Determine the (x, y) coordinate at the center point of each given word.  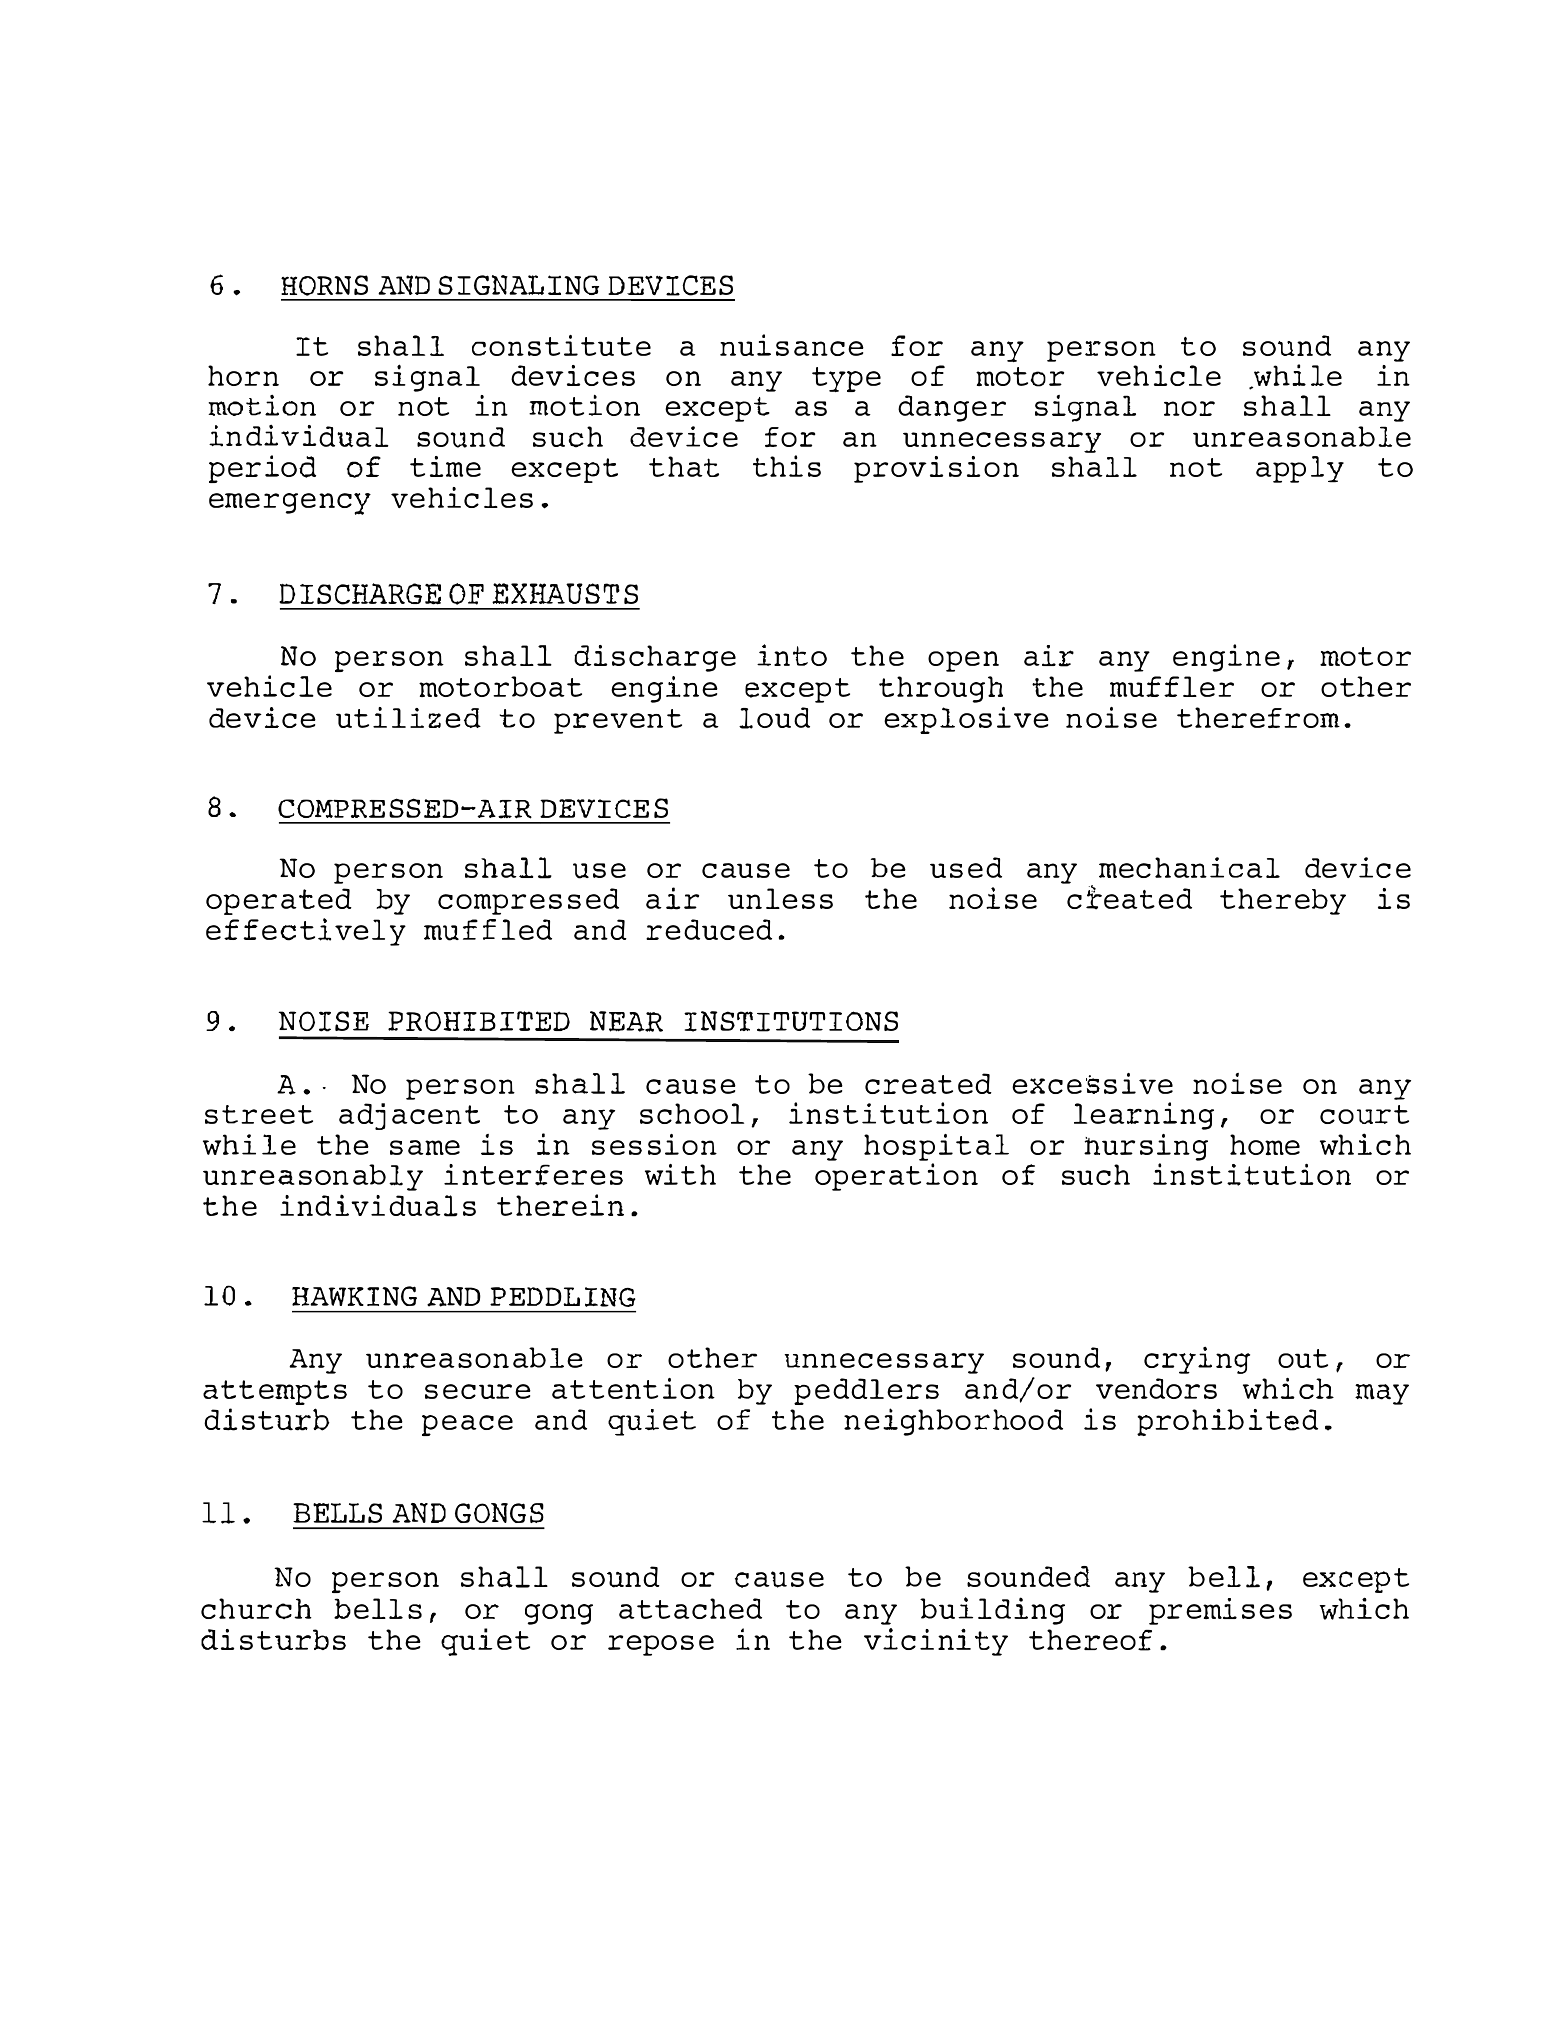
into (792, 655)
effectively (306, 932)
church (256, 1608)
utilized (408, 717)
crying (1197, 1360)
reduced (709, 929)
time (445, 466)
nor (1189, 408)
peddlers (866, 1391)
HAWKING (354, 1296)
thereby (1283, 901)
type (846, 379)
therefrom (1258, 717)
